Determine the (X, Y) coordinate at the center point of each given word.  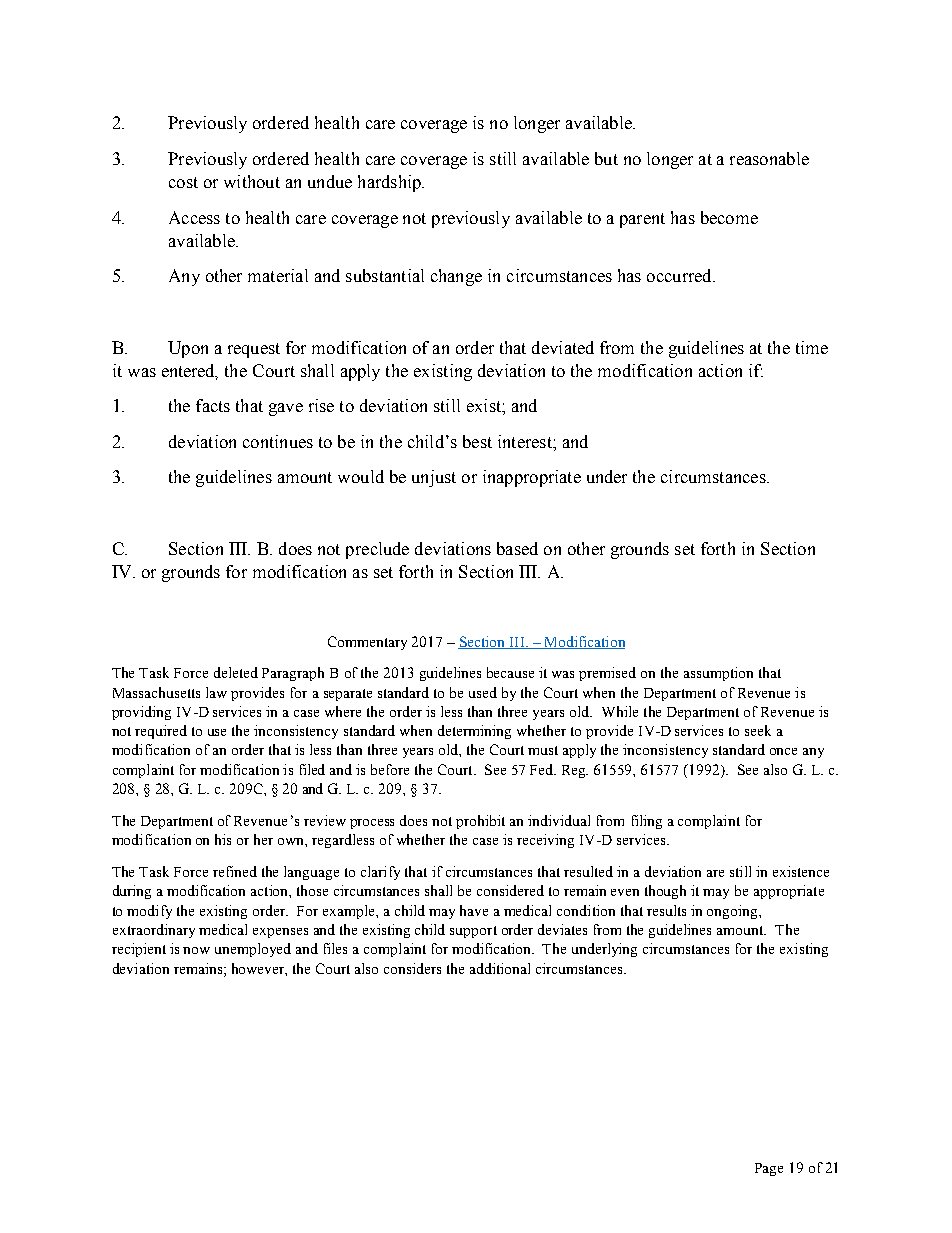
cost (183, 182)
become (729, 217)
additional (500, 968)
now (196, 950)
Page (769, 1169)
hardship (390, 183)
